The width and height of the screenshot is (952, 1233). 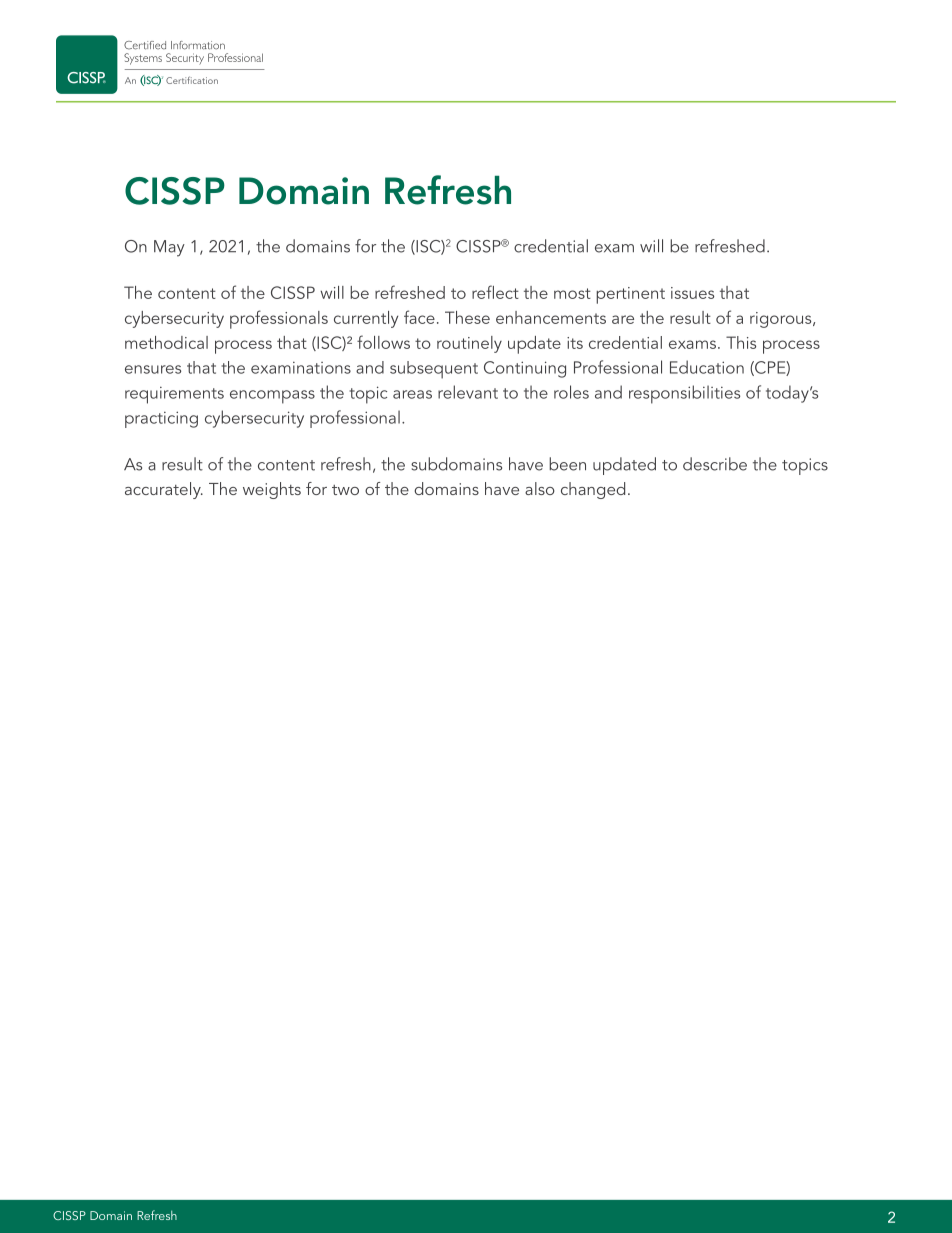 I want to click on currently, so click(x=366, y=319).
